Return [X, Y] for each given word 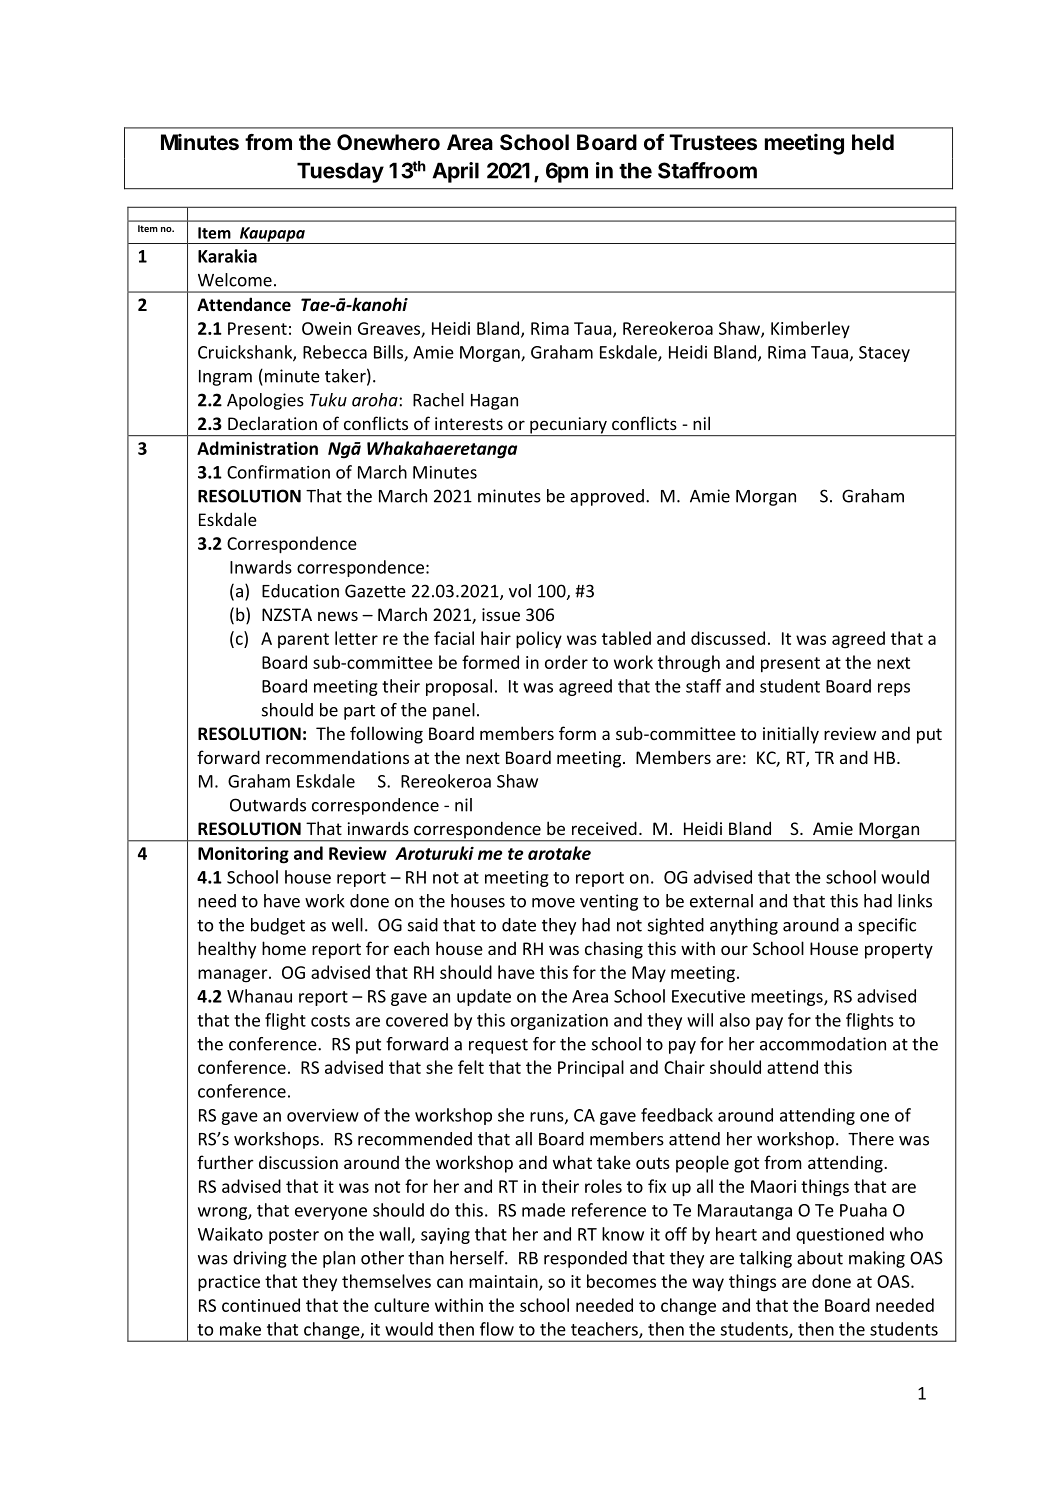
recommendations [337, 757]
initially [791, 735]
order [566, 662]
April [455, 172]
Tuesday [340, 172]
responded [585, 1259]
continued [261, 1305]
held [873, 142]
